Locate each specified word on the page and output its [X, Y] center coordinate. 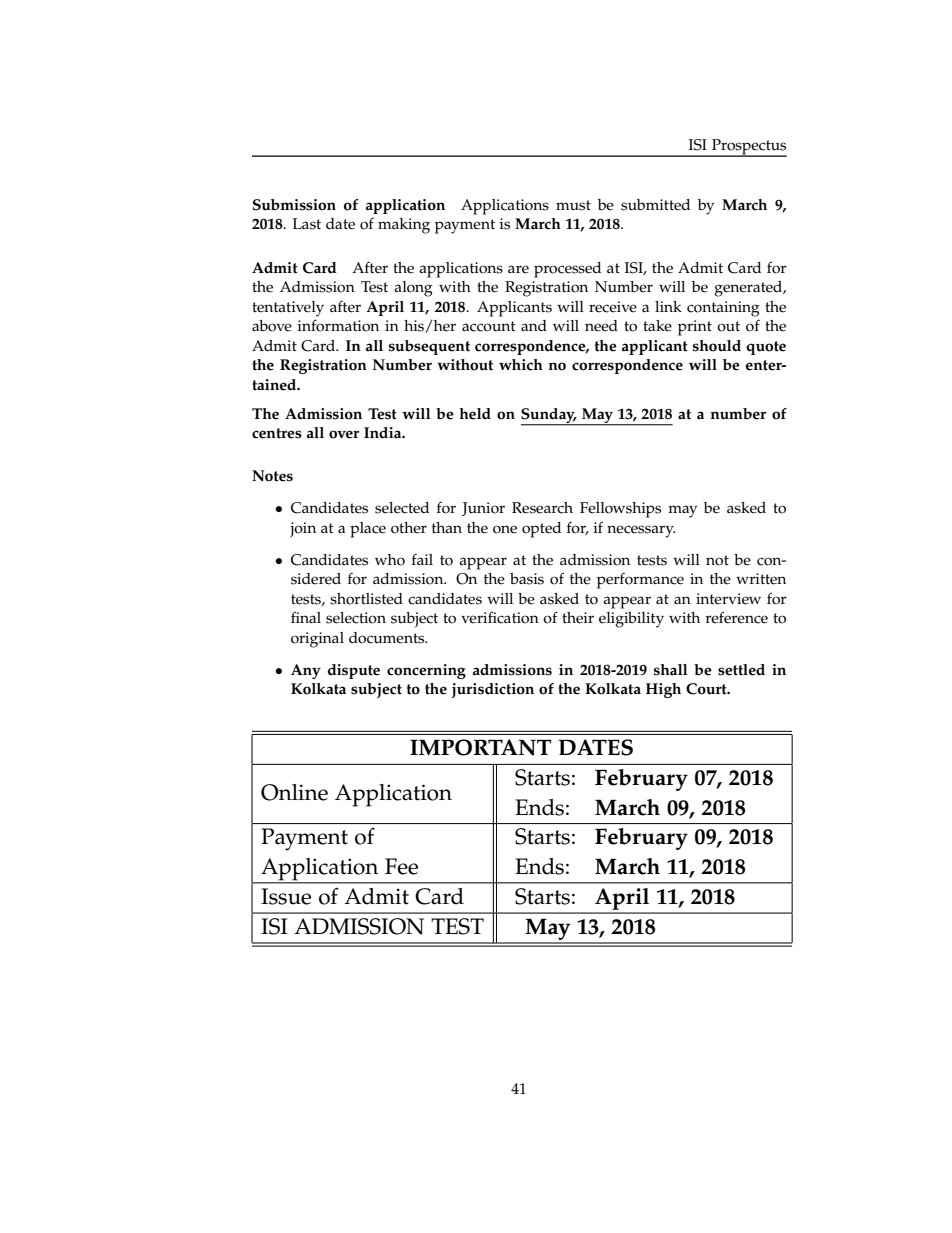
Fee [401, 866]
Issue [286, 896]
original [317, 640]
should [717, 346]
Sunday [549, 416]
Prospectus [748, 148]
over [344, 434]
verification [500, 617]
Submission [294, 205]
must [573, 205]
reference [736, 617]
